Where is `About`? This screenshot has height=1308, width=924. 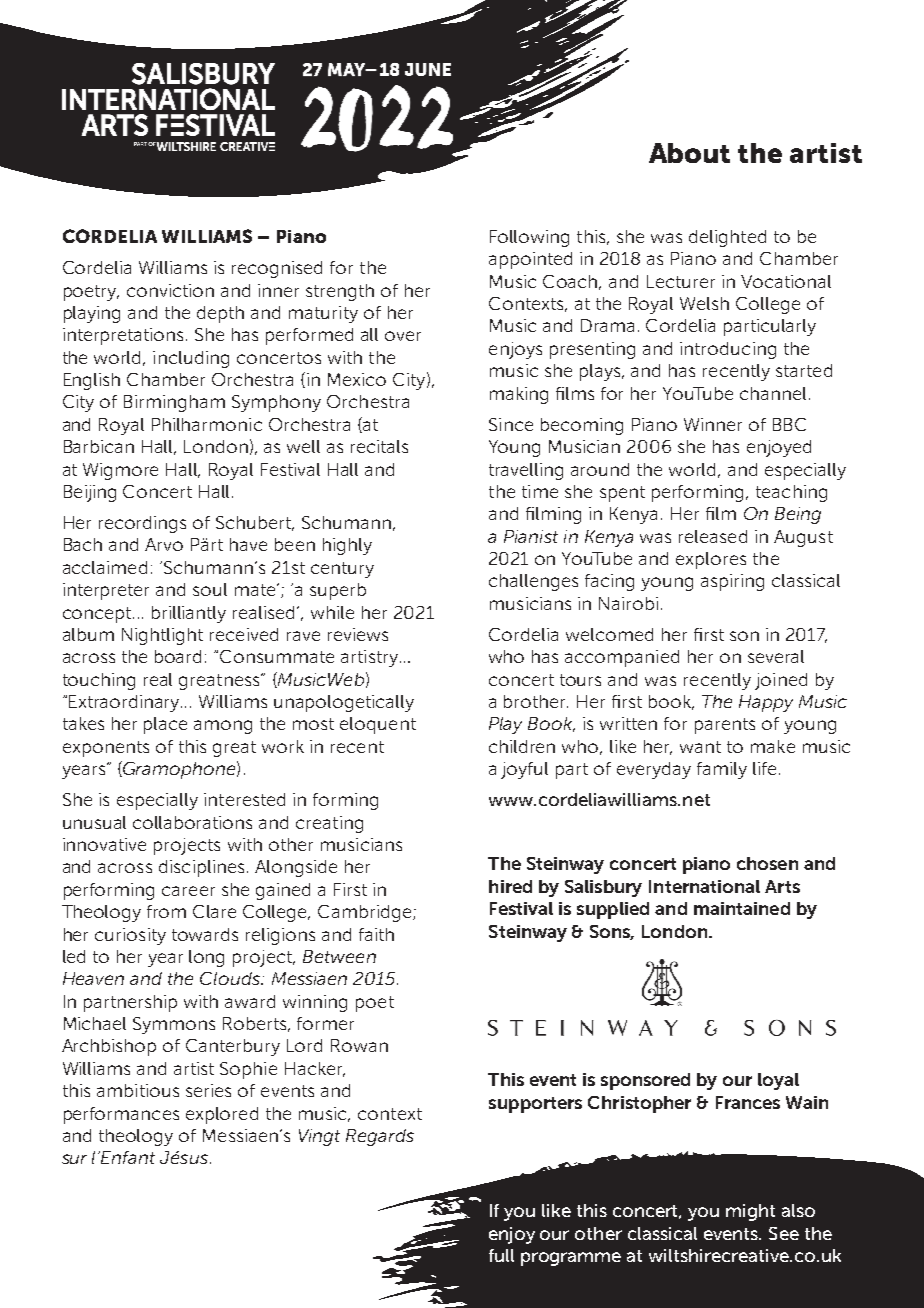 About is located at coordinates (689, 153).
